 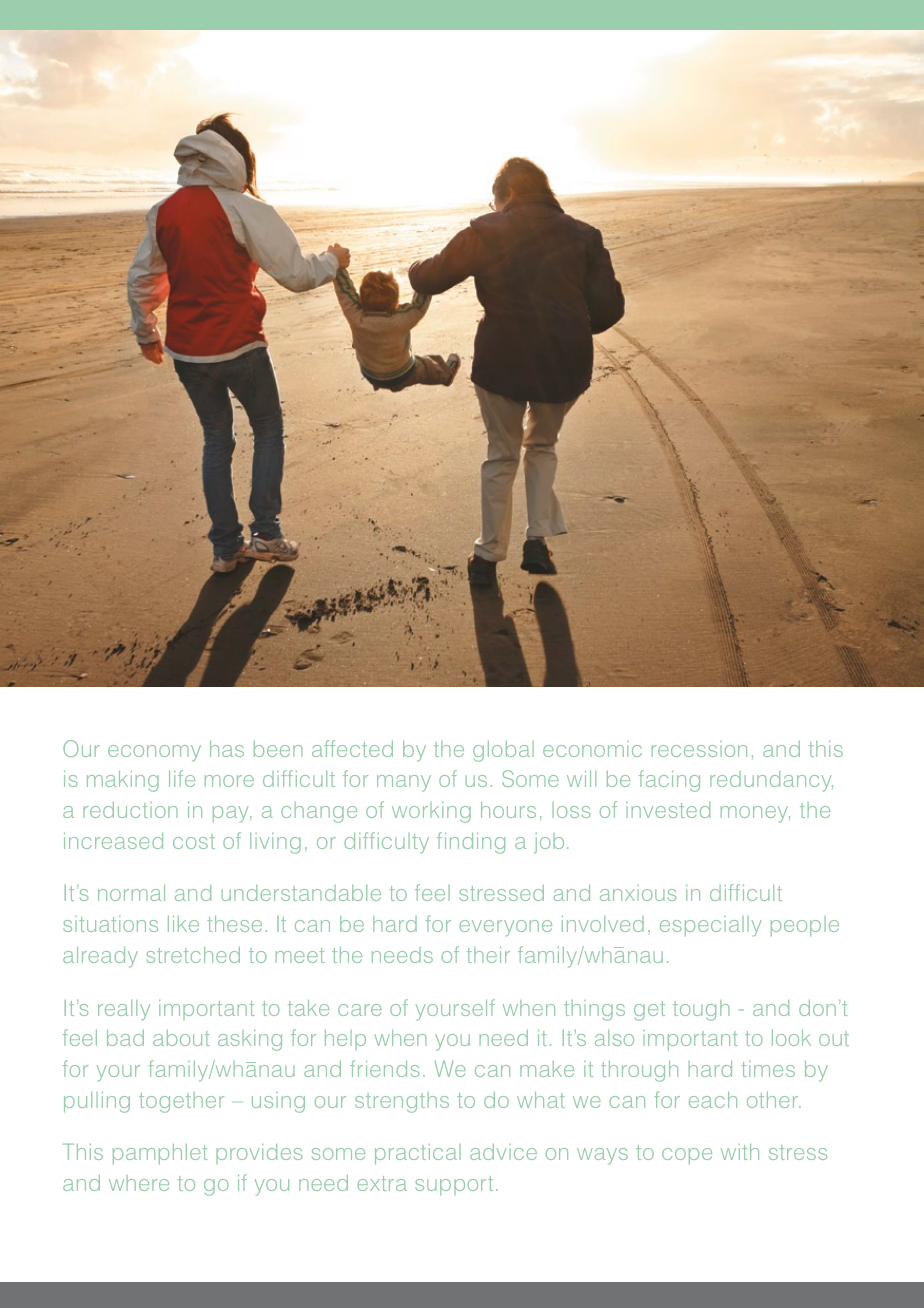 What do you see at coordinates (181, 1038) in the screenshot?
I see `about` at bounding box center [181, 1038].
